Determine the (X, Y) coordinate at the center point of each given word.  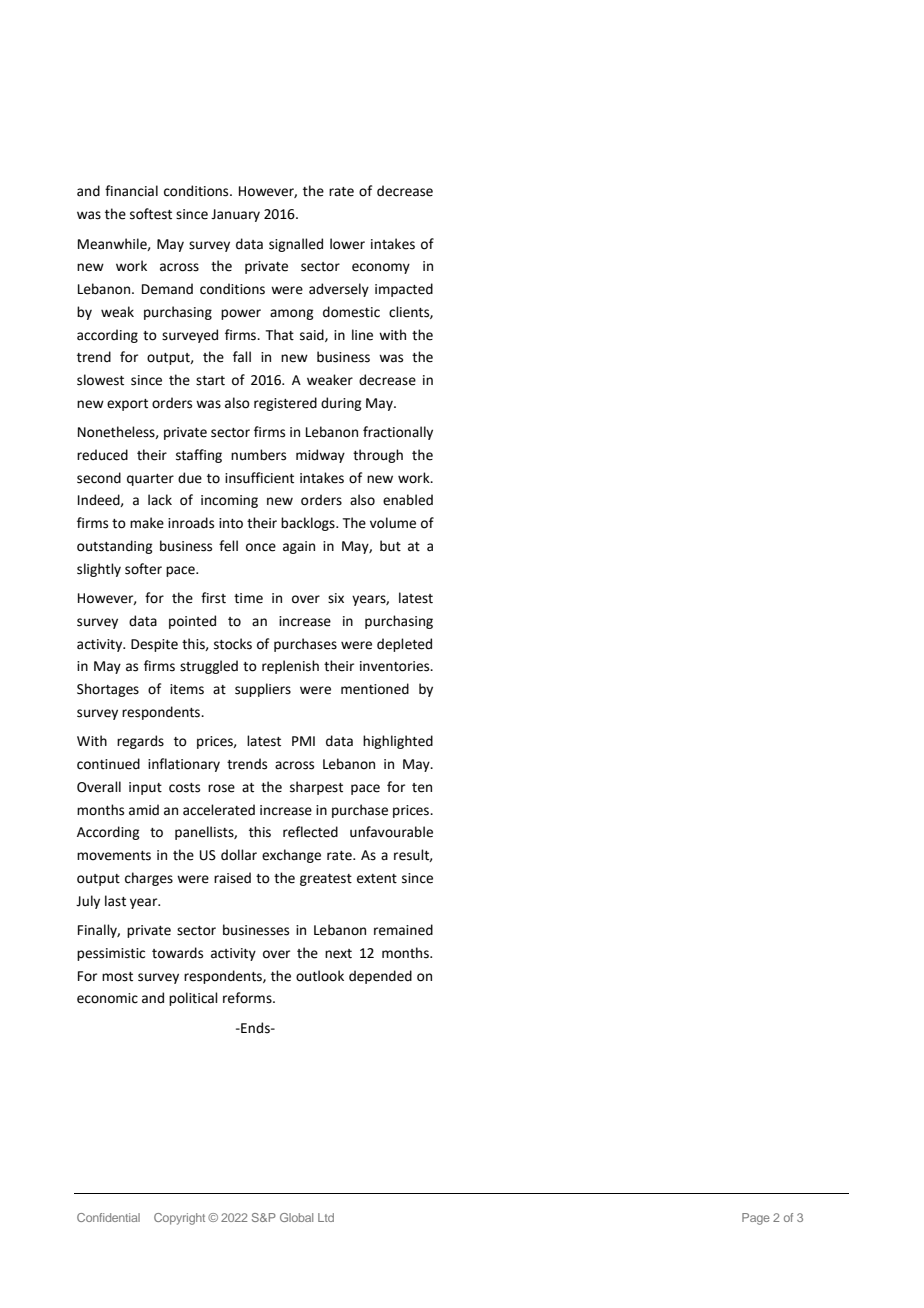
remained (403, 930)
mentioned (375, 689)
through (378, 456)
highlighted (398, 742)
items (187, 689)
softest (151, 214)
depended (380, 977)
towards (177, 953)
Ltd (326, 1217)
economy (381, 268)
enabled (408, 500)
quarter (150, 480)
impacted (404, 290)
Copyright (179, 1219)
